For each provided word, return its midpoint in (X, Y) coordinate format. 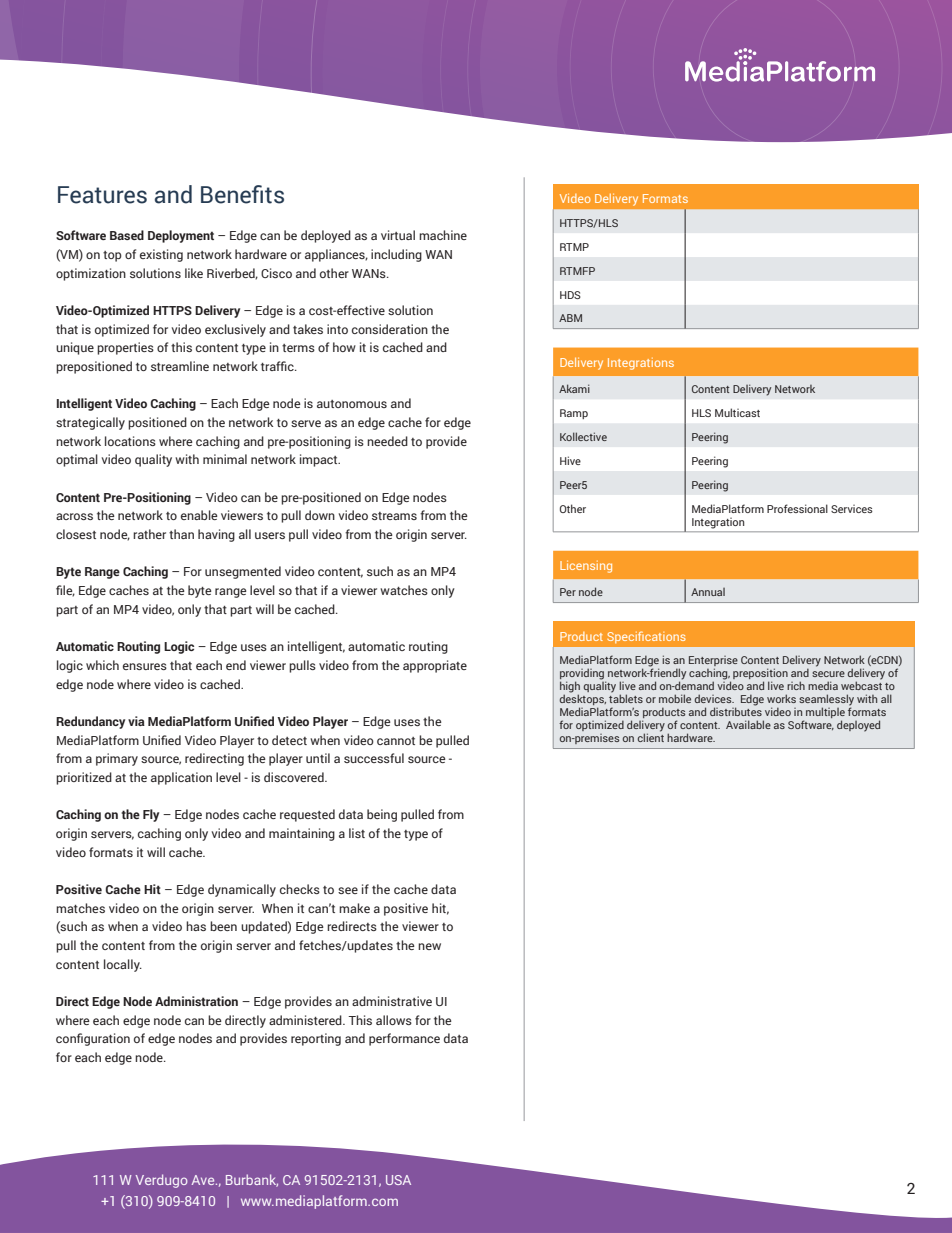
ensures (145, 666)
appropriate (435, 666)
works (781, 698)
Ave (204, 1180)
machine (443, 235)
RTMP (574, 247)
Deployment (181, 236)
